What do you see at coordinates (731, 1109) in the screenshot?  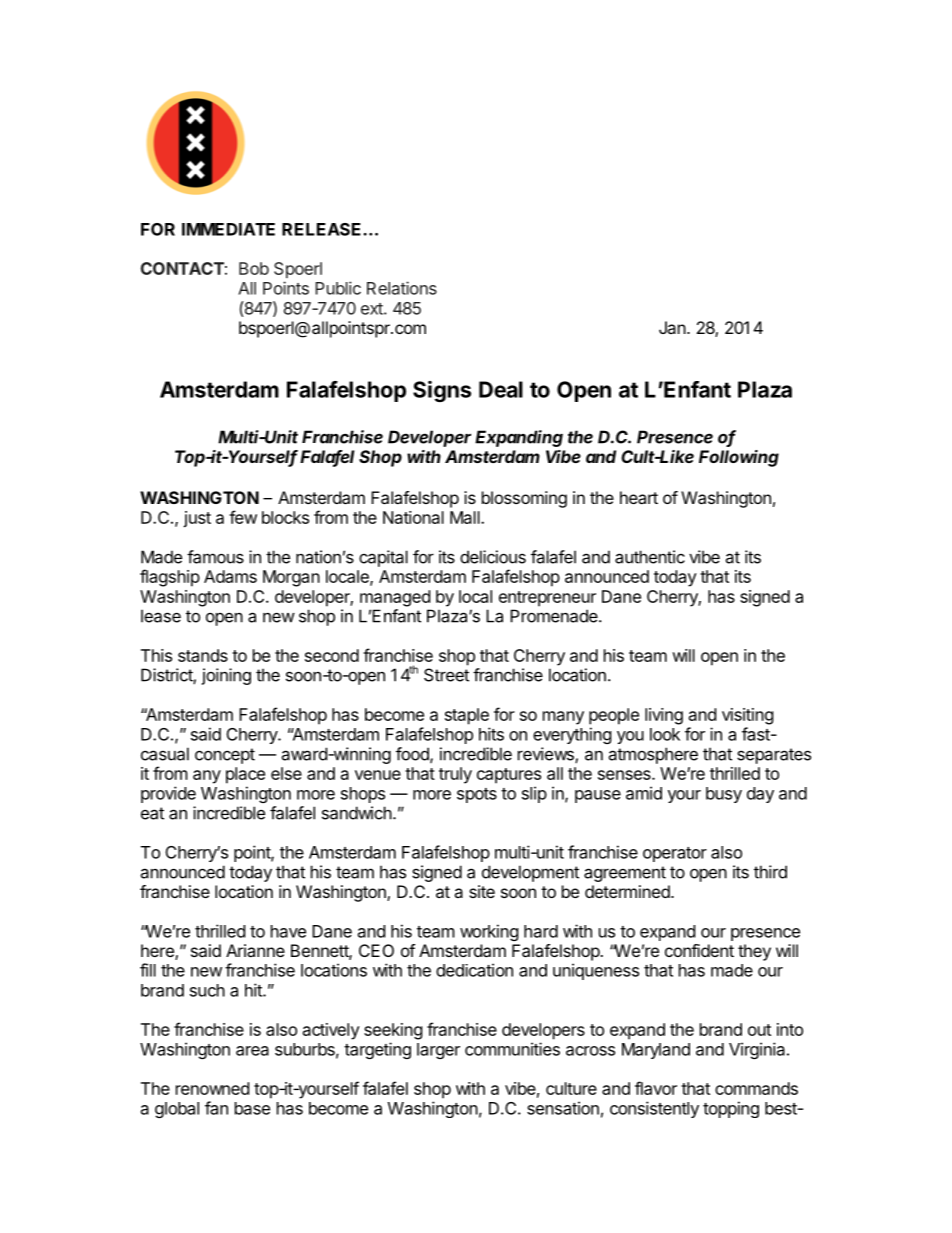 I see `topping` at bounding box center [731, 1109].
